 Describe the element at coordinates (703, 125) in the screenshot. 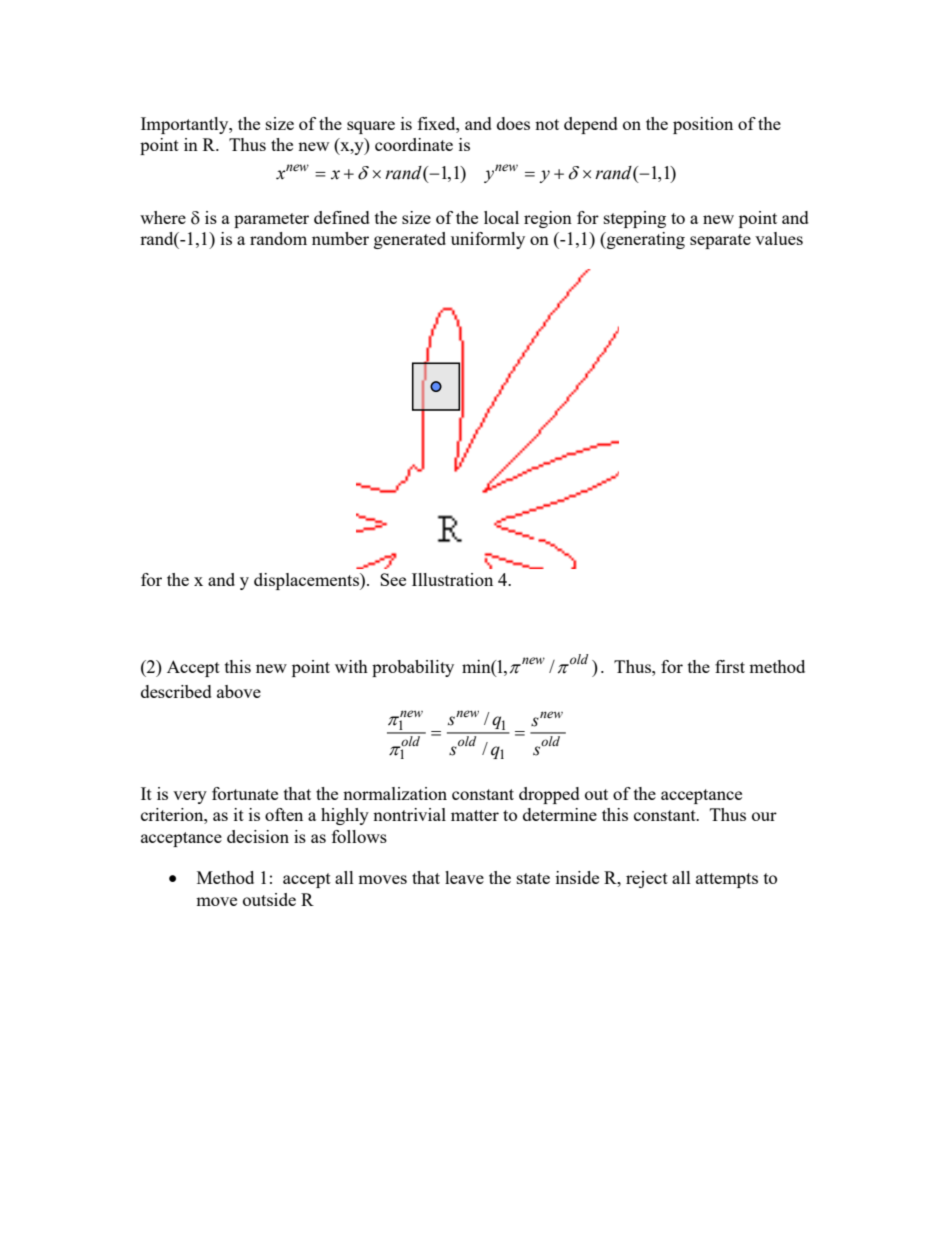

I see `position` at that location.
